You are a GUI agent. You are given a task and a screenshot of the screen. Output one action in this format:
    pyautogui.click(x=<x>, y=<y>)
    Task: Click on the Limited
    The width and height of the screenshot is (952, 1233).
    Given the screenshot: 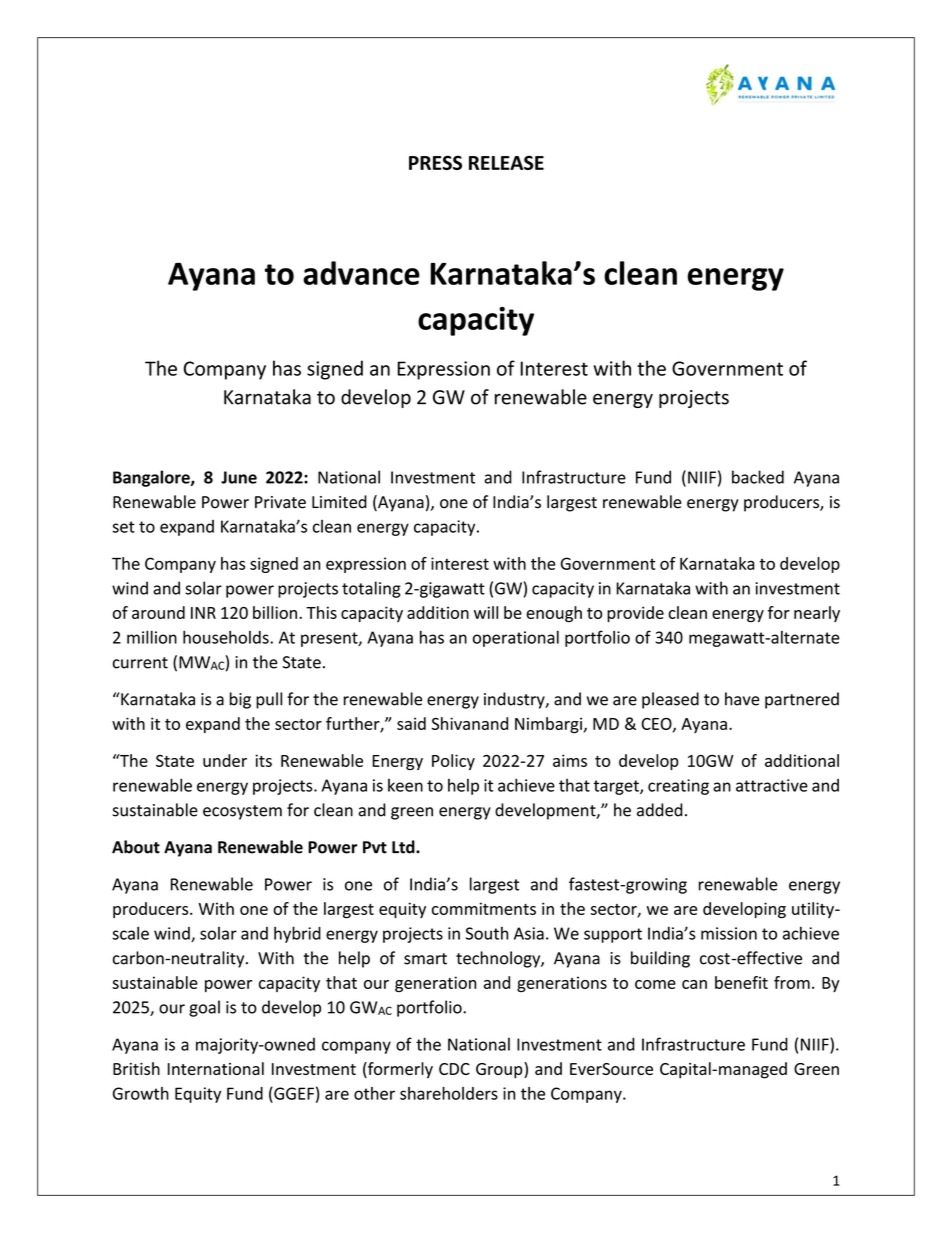 What is the action you would take?
    pyautogui.click(x=339, y=502)
